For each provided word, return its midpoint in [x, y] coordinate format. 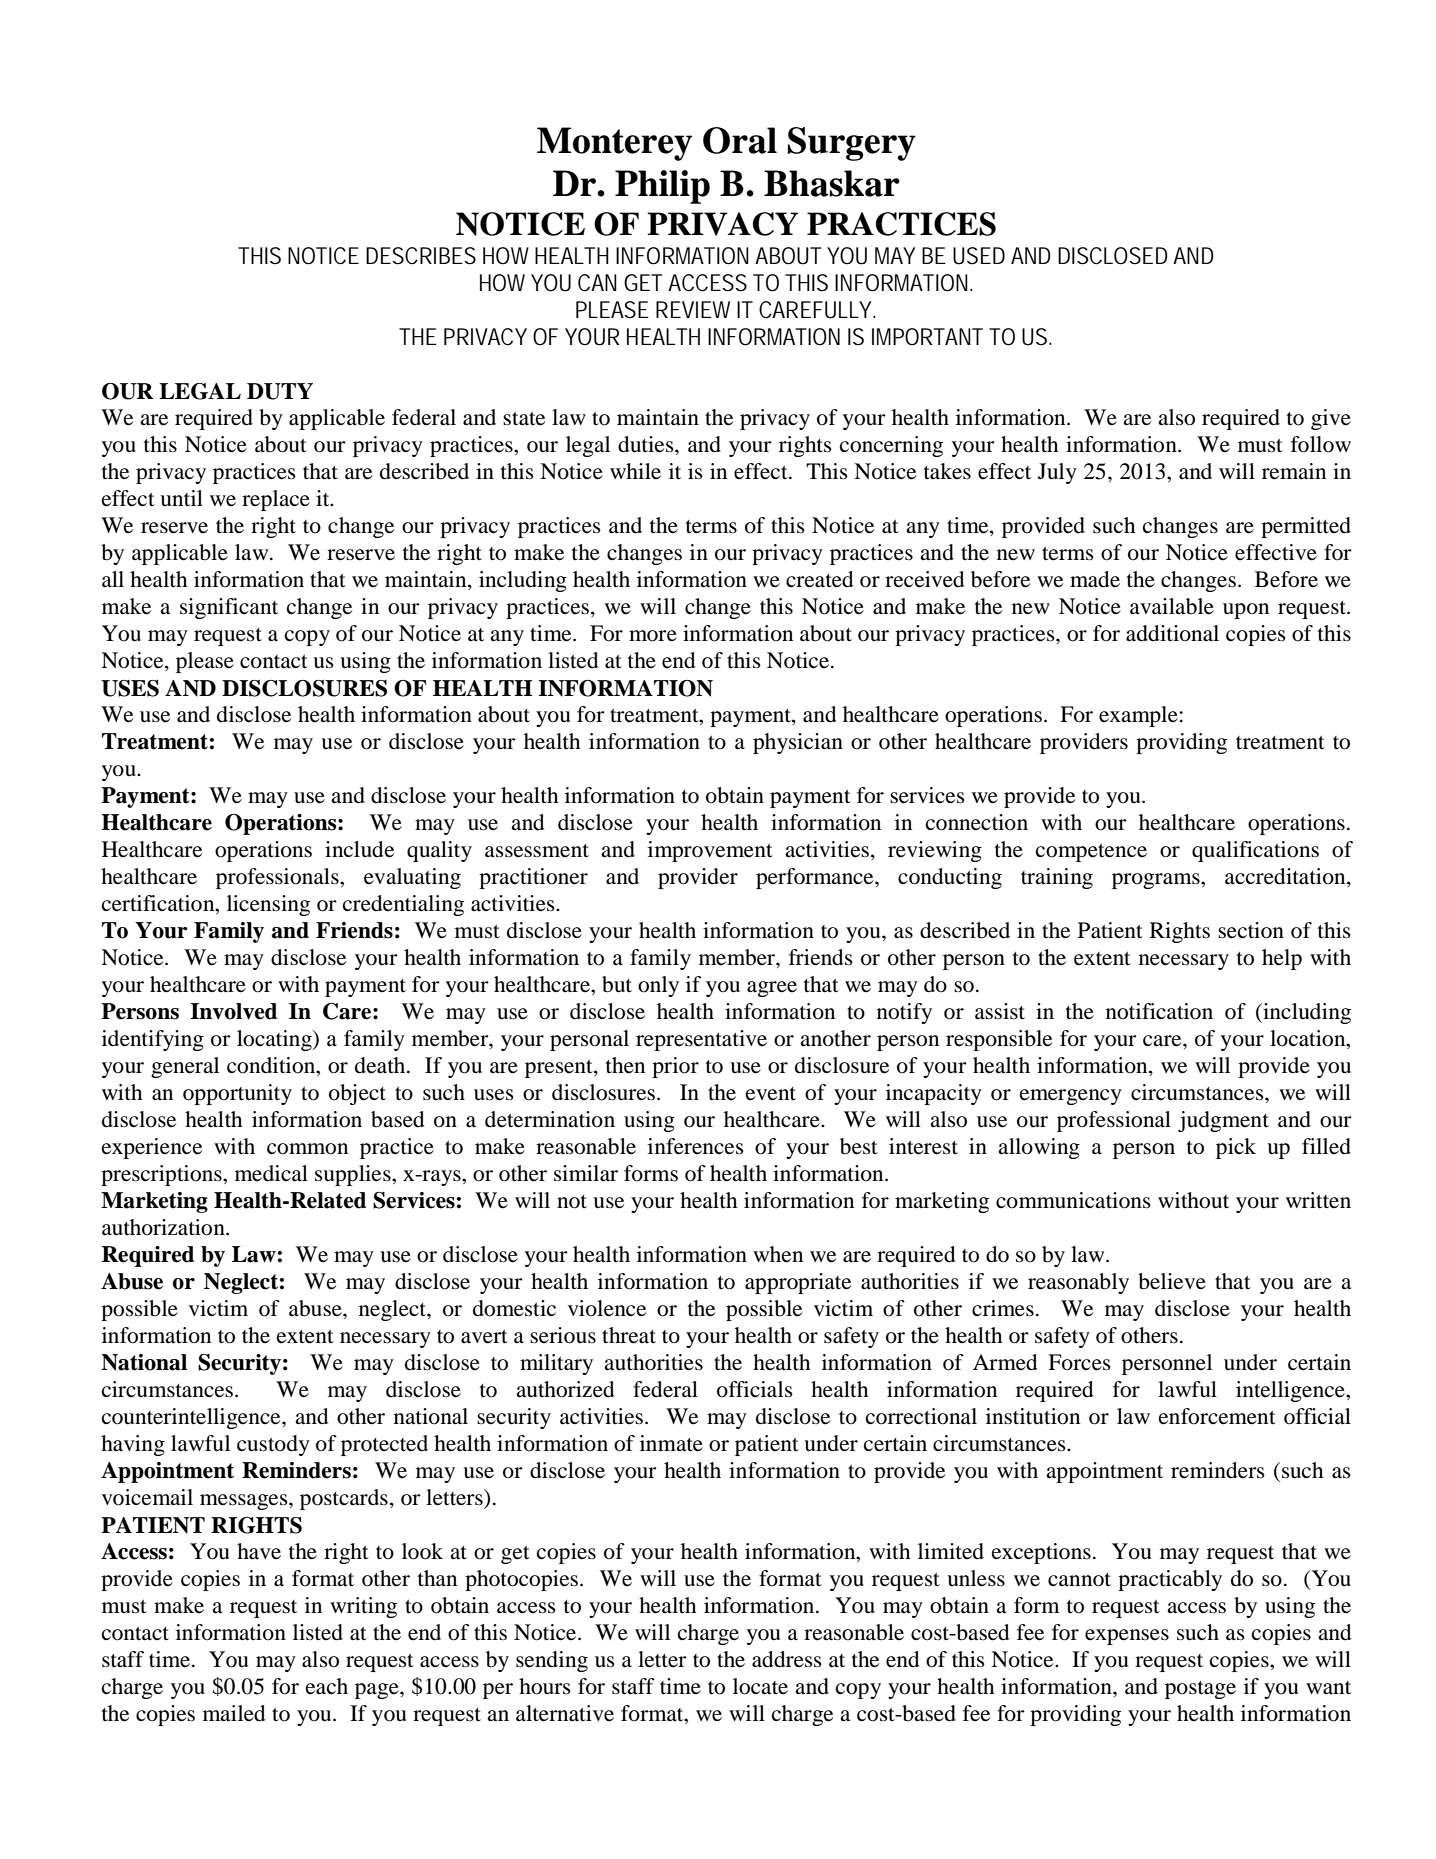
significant [229, 608]
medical [271, 1173]
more [653, 636]
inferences [696, 1146]
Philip [662, 187]
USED [979, 256]
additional [1172, 633]
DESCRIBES [421, 256]
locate [760, 1686]
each [327, 1686]
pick [1236, 1148]
